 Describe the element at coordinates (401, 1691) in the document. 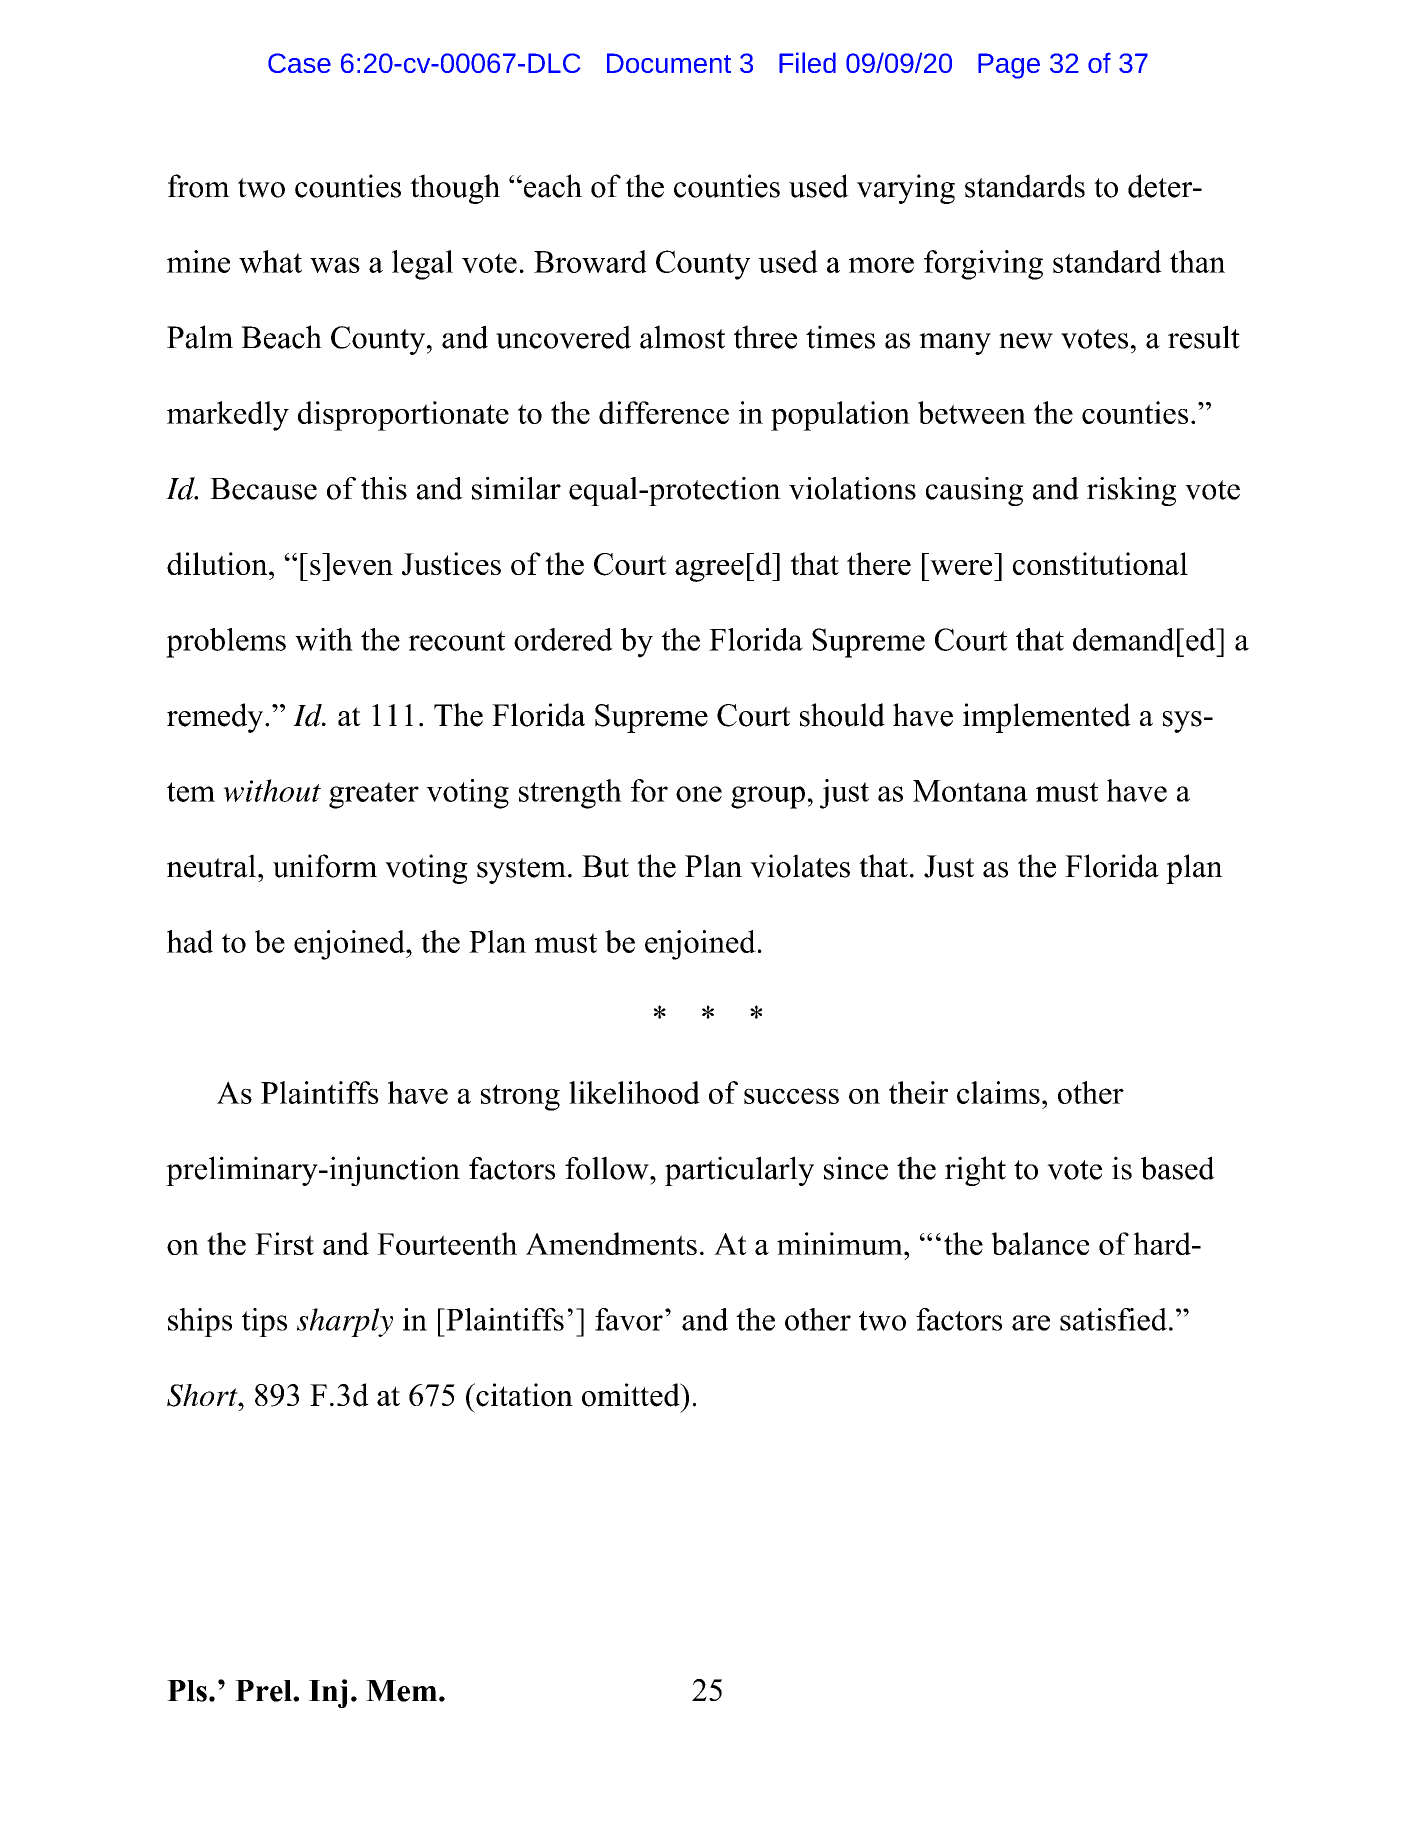

I see `Mem` at that location.
